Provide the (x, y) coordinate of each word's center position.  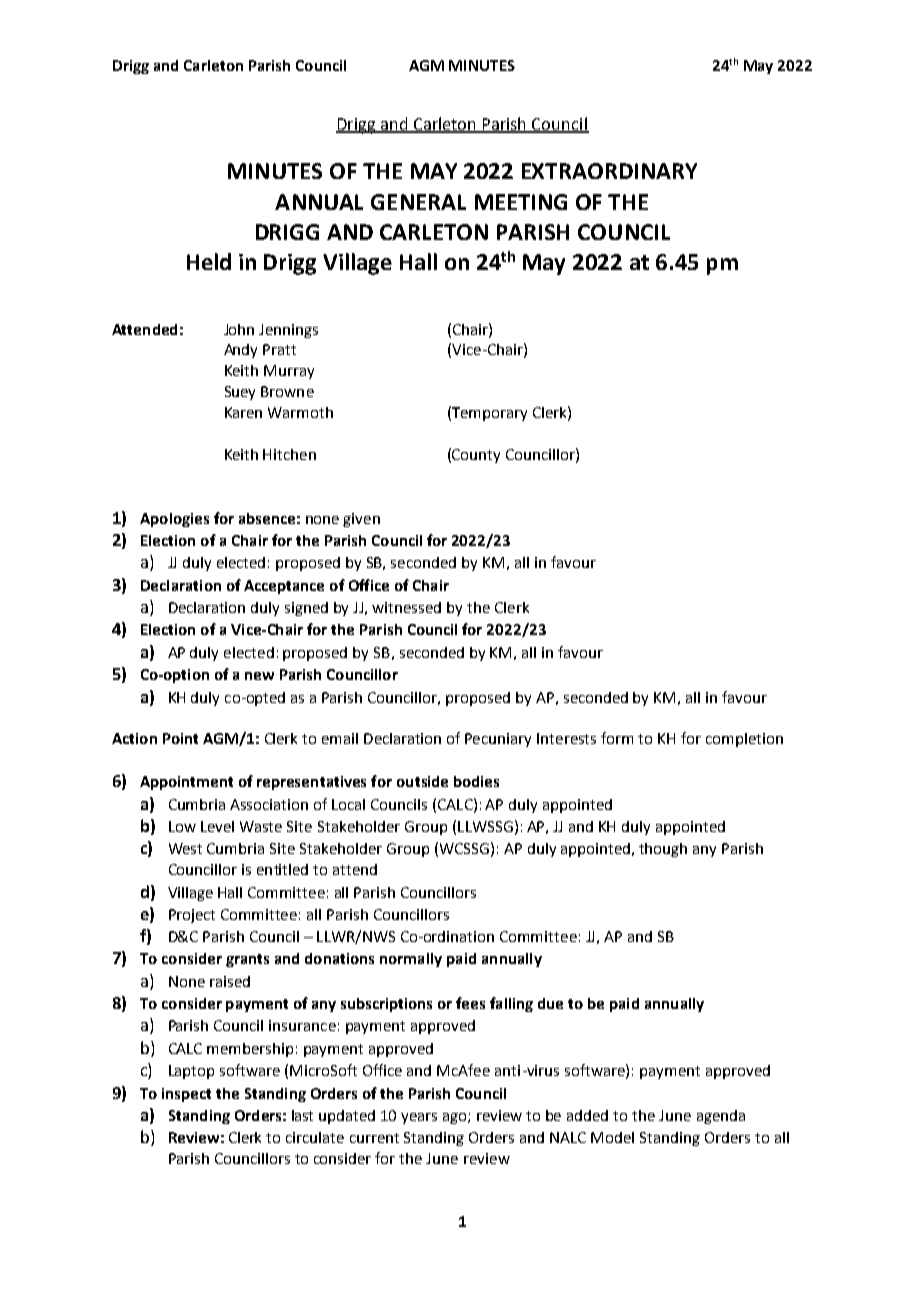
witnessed (406, 607)
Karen (243, 412)
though (663, 850)
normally (411, 960)
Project (192, 916)
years (419, 1118)
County (476, 456)
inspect (186, 1095)
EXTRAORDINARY (609, 171)
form (617, 738)
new (259, 676)
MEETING (521, 202)
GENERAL (418, 202)
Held (209, 261)
